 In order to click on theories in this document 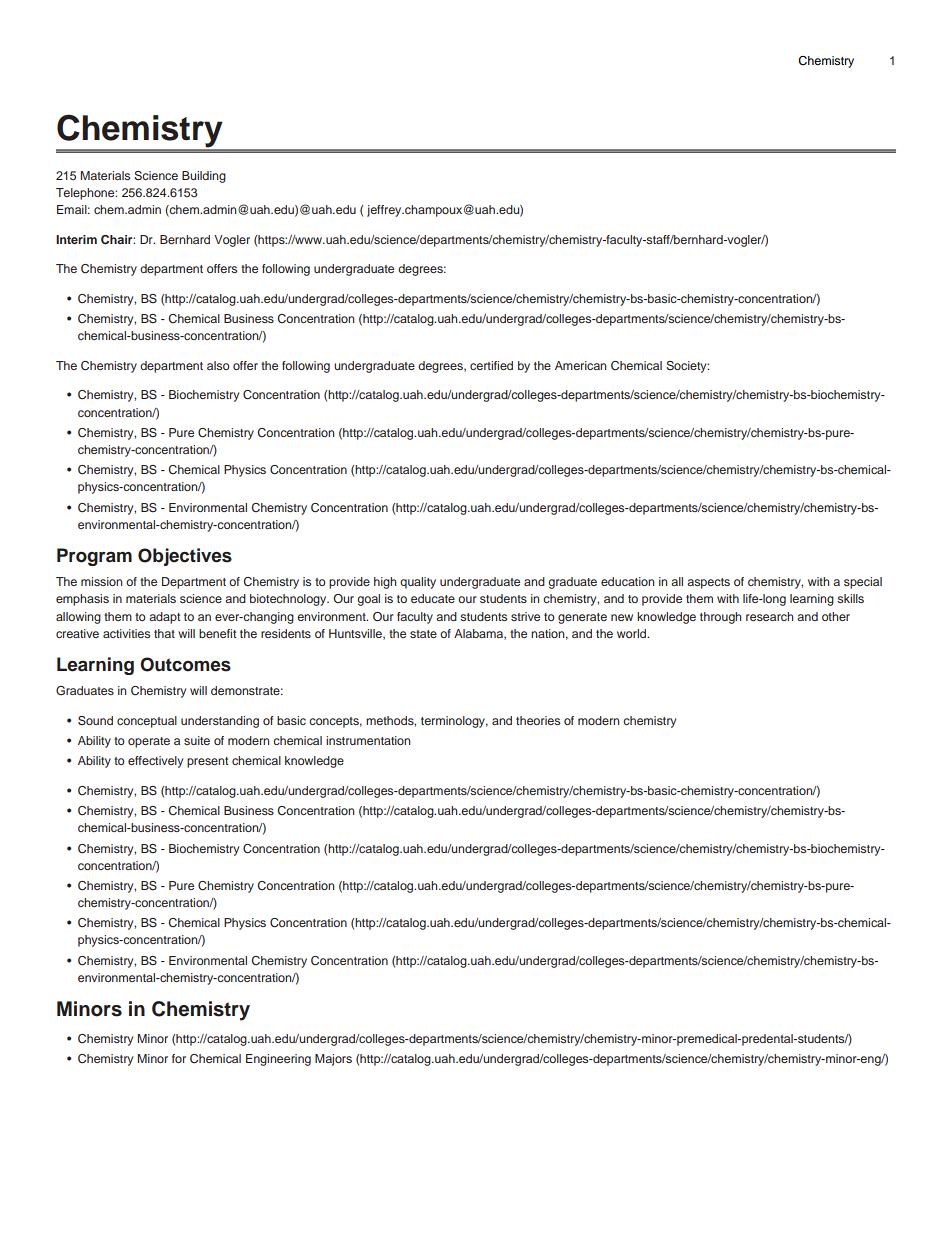, I will do `click(538, 720)`.
